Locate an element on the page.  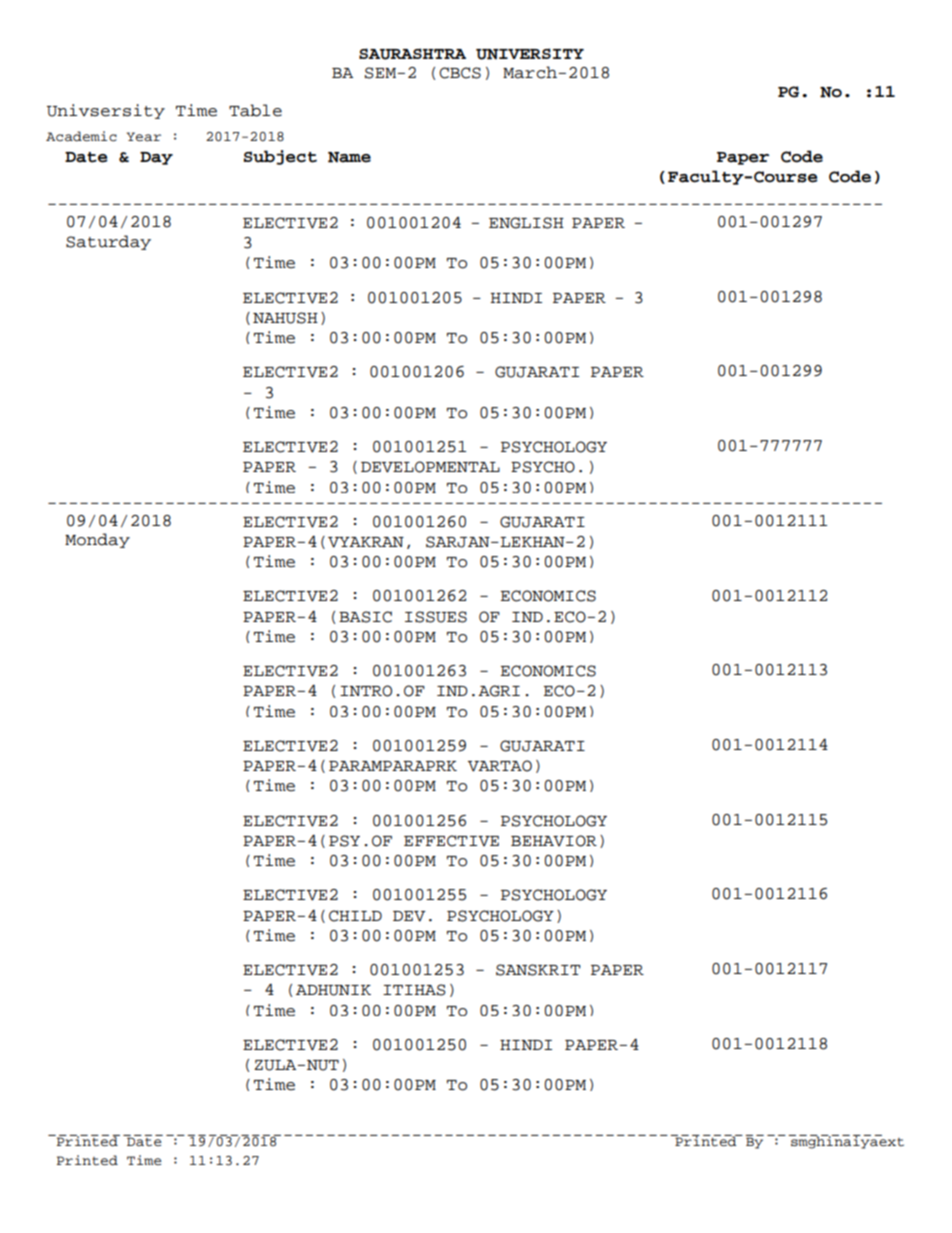
Table is located at coordinates (255, 110).
